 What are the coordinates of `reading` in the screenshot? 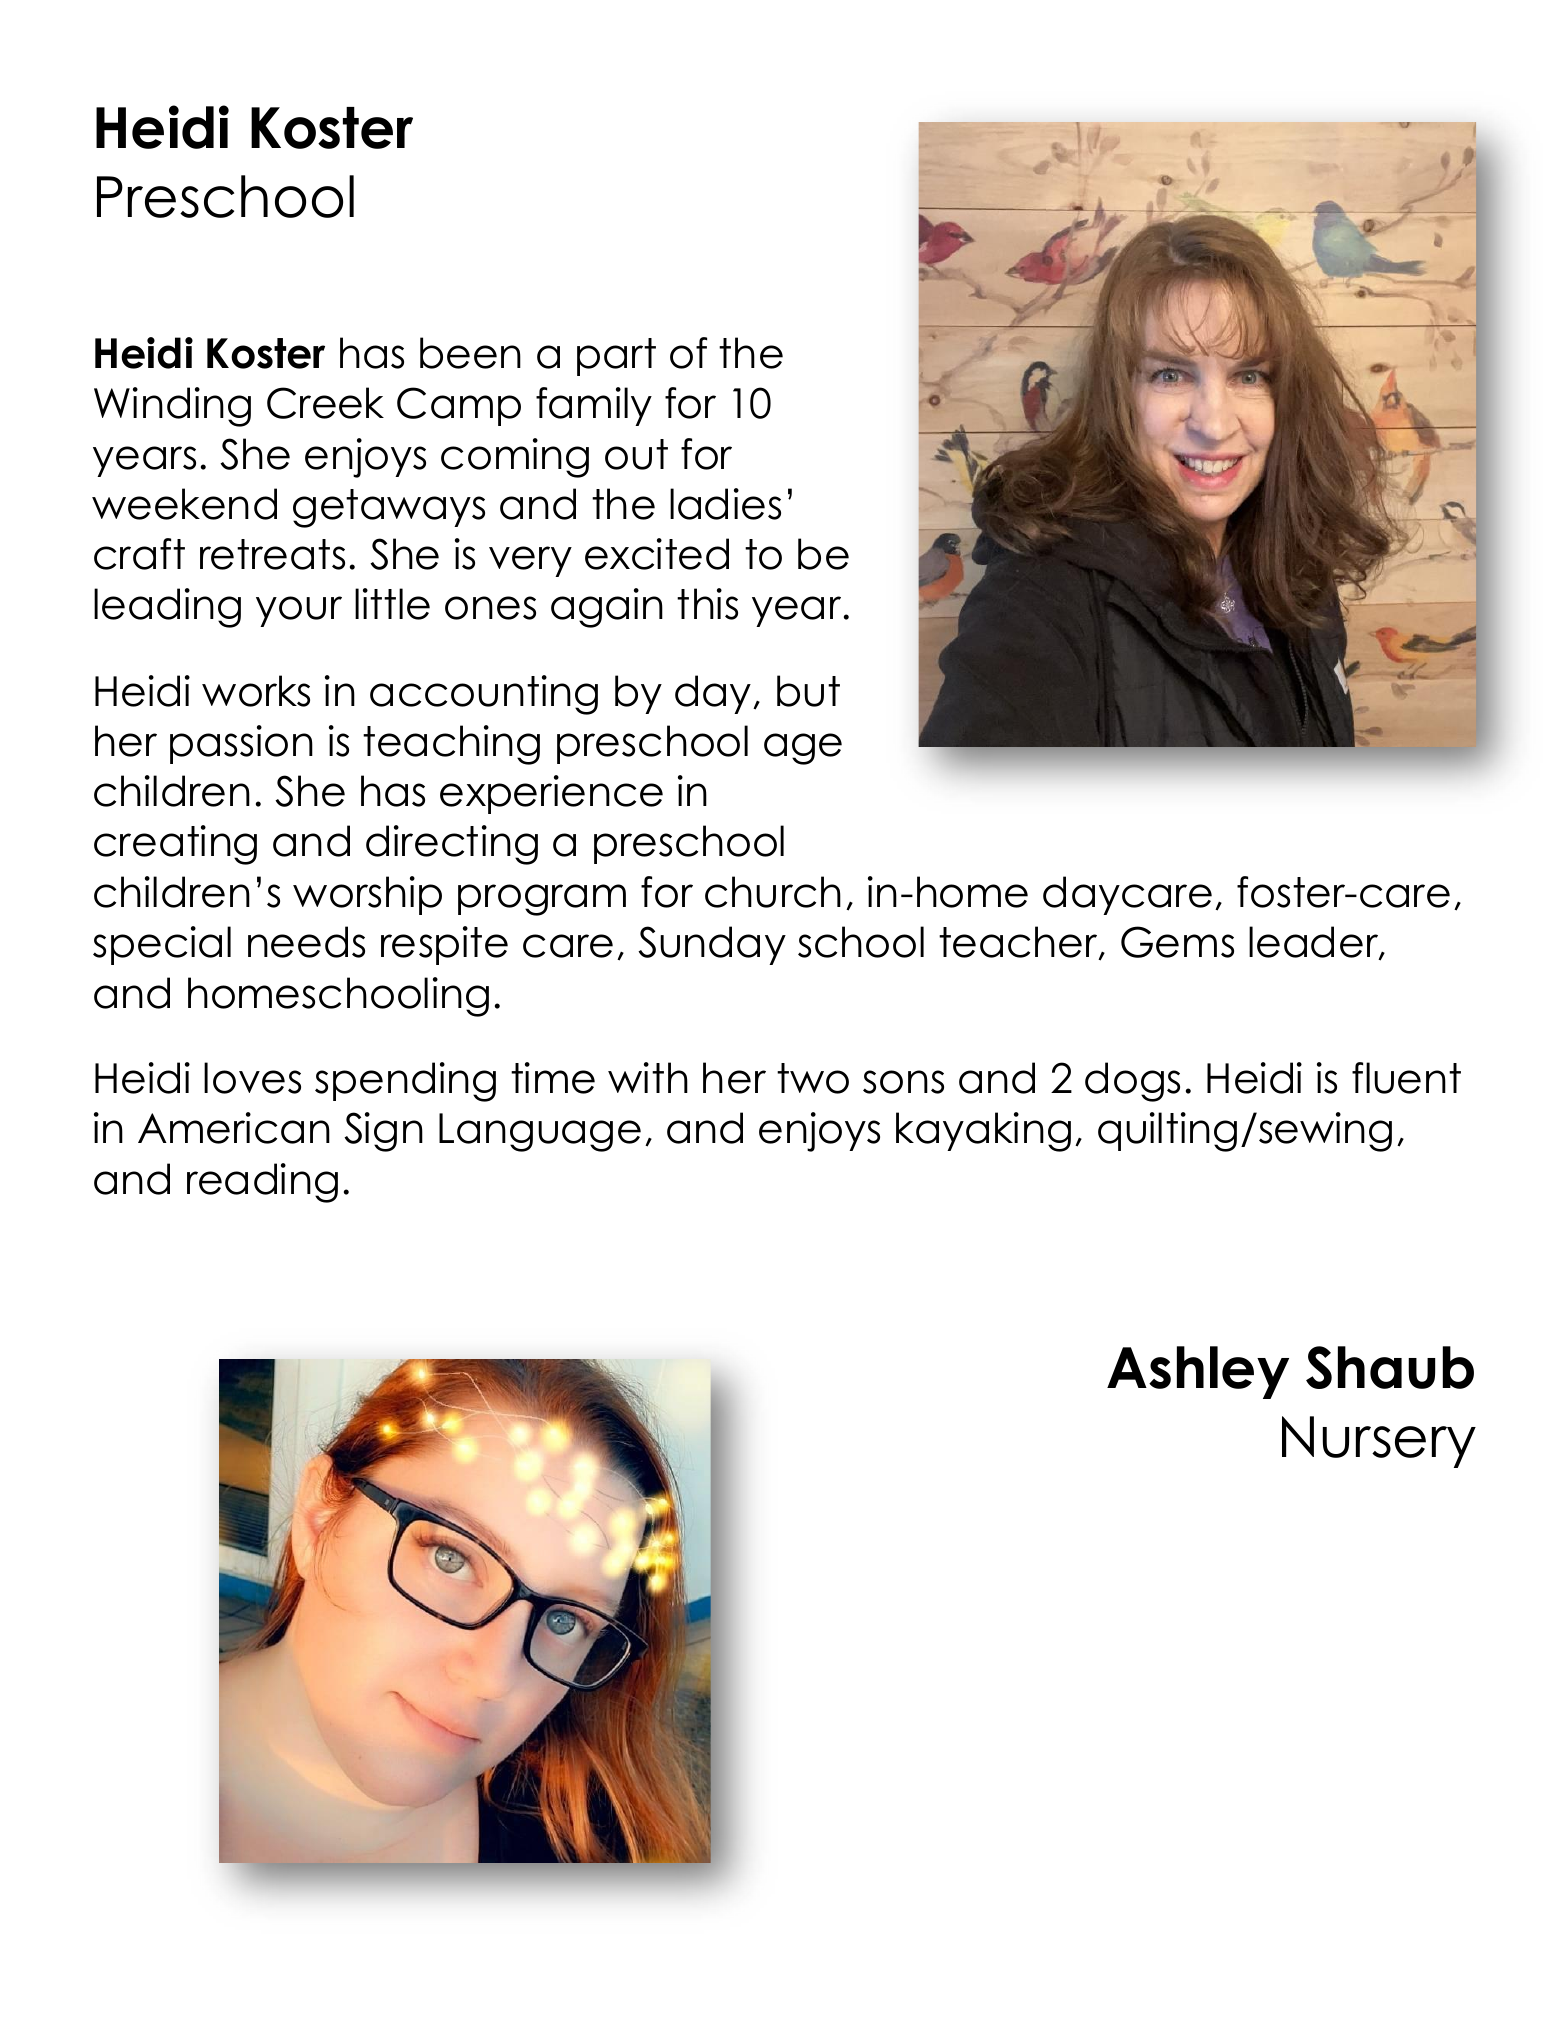 It's located at (262, 1183).
